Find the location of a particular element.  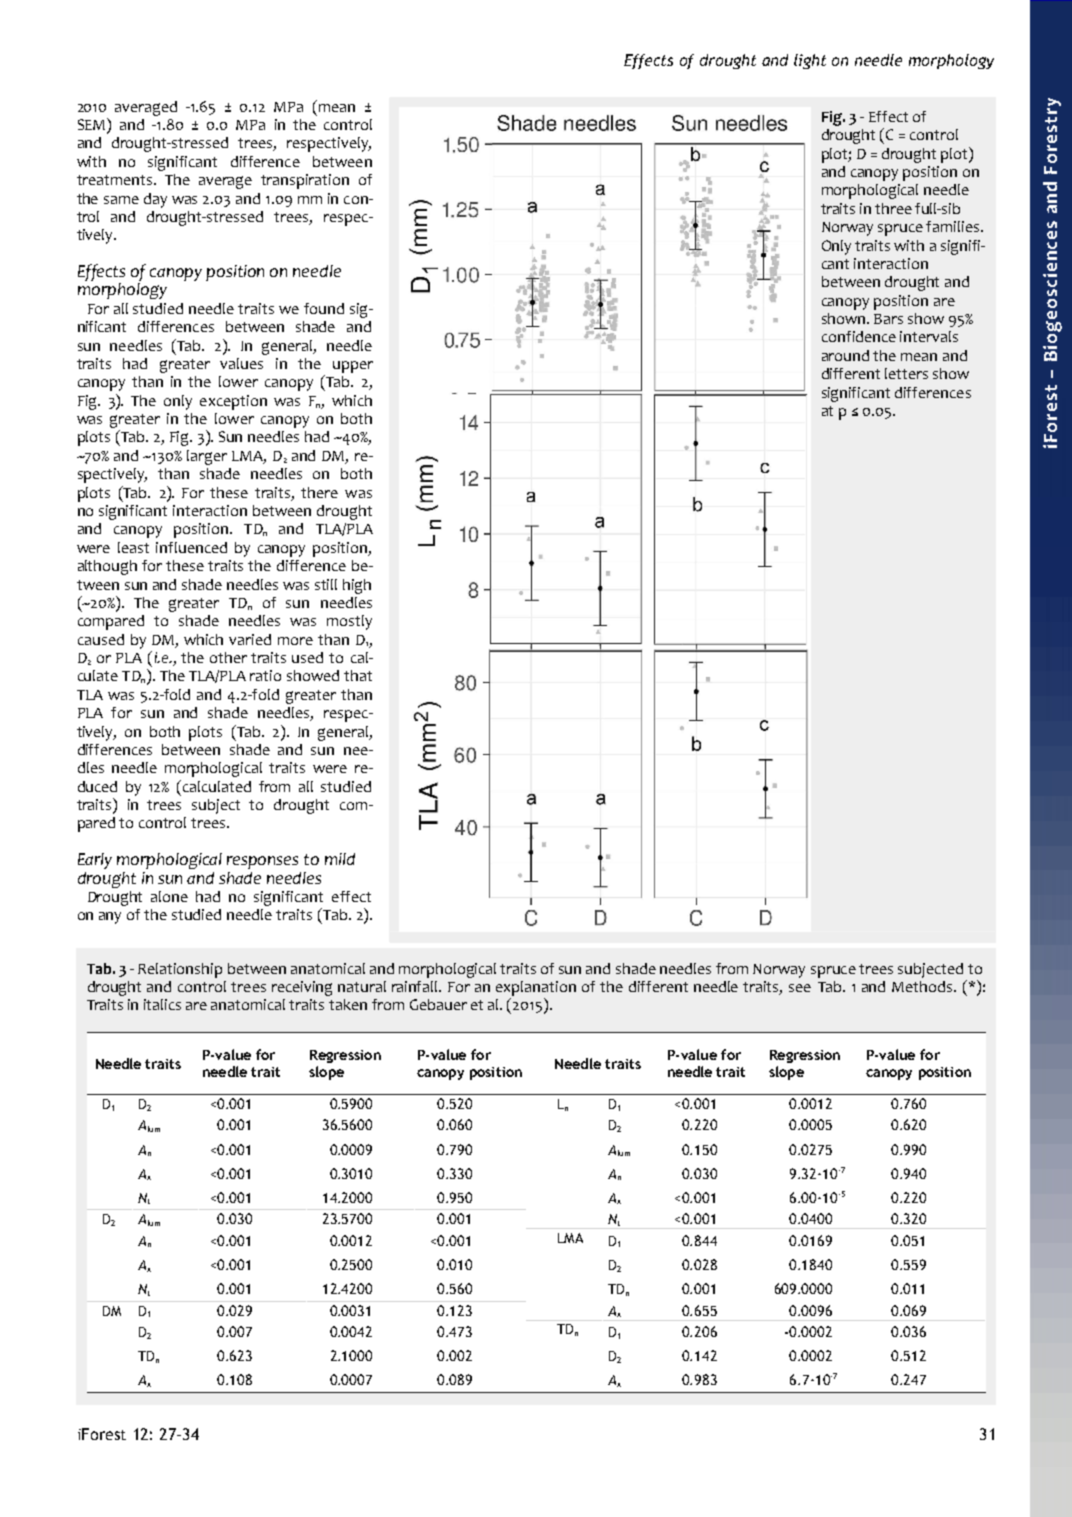

mostly is located at coordinates (349, 622).
